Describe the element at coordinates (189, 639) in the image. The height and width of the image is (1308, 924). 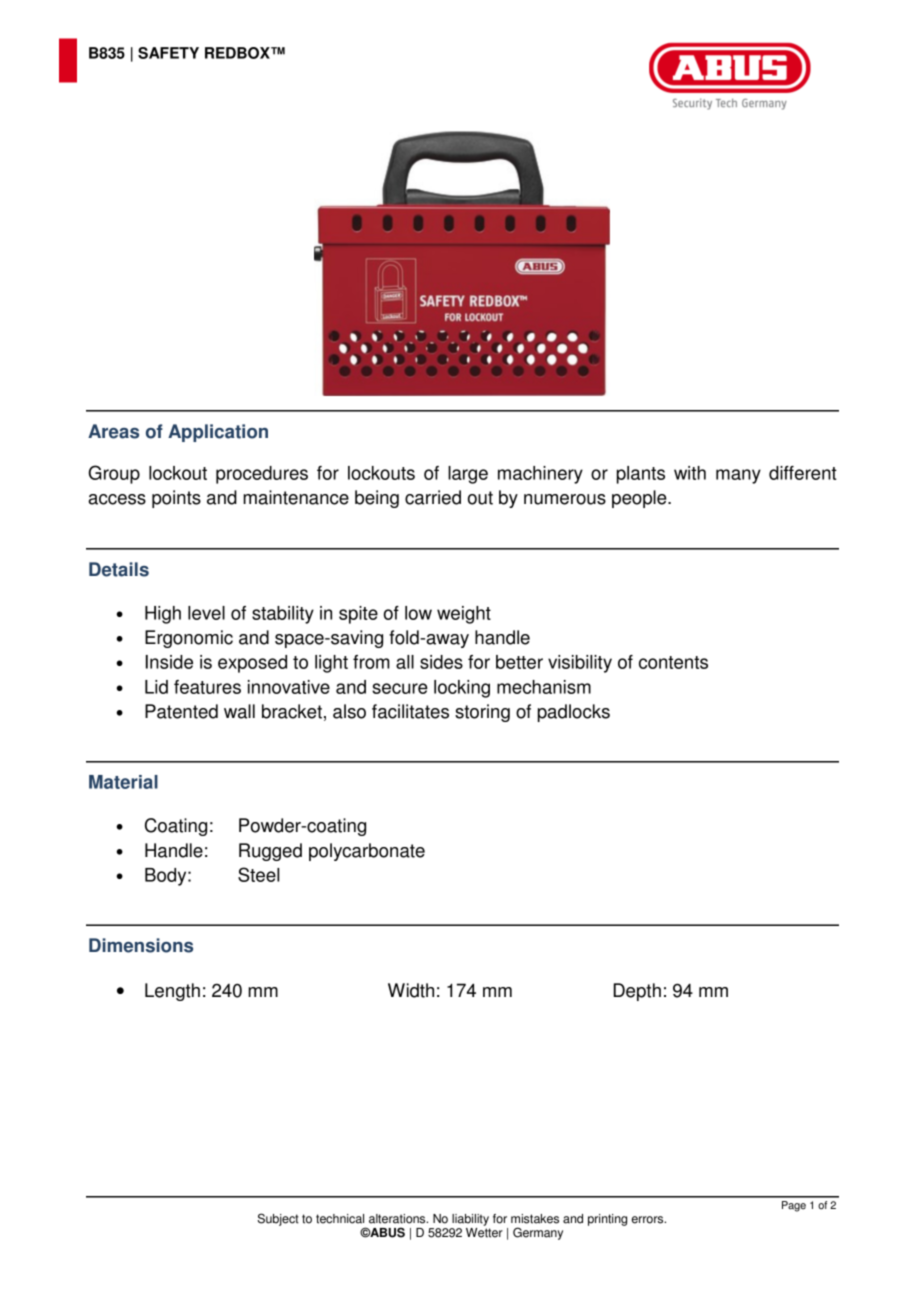
I see `Ergonomic` at that location.
